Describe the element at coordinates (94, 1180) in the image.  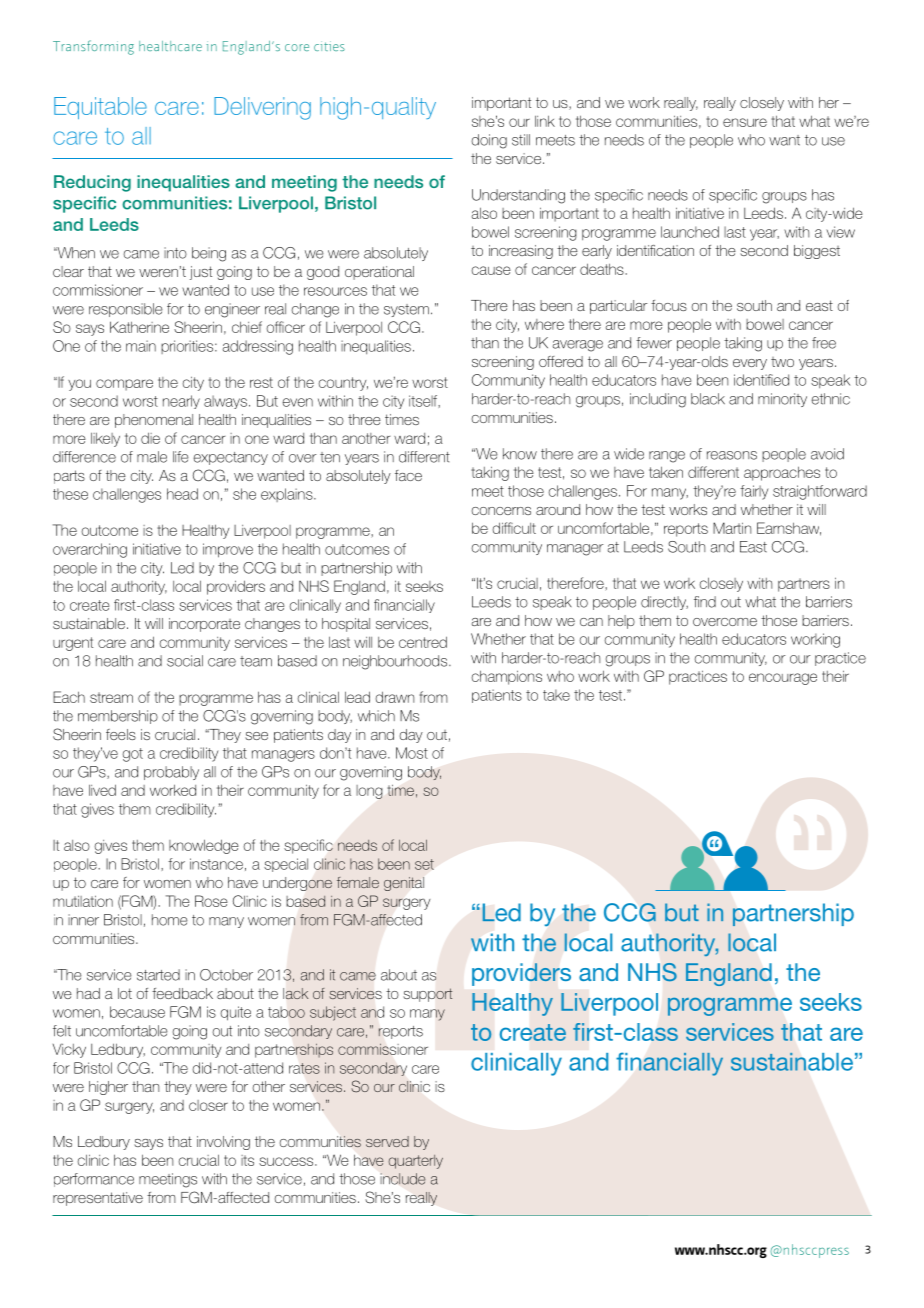
I see `performance` at that location.
